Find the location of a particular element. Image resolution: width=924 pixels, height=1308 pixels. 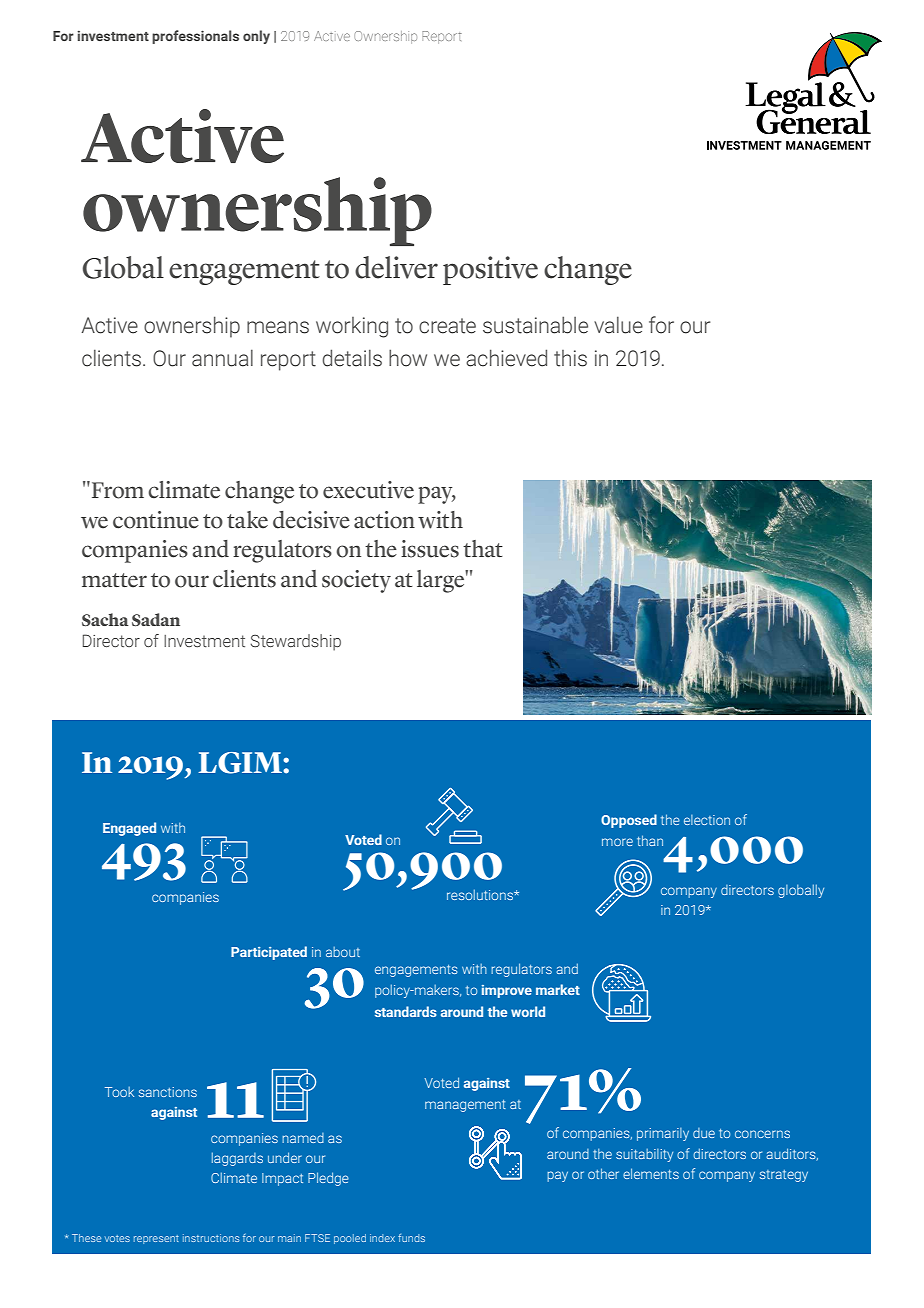

Sadan is located at coordinates (156, 619).
